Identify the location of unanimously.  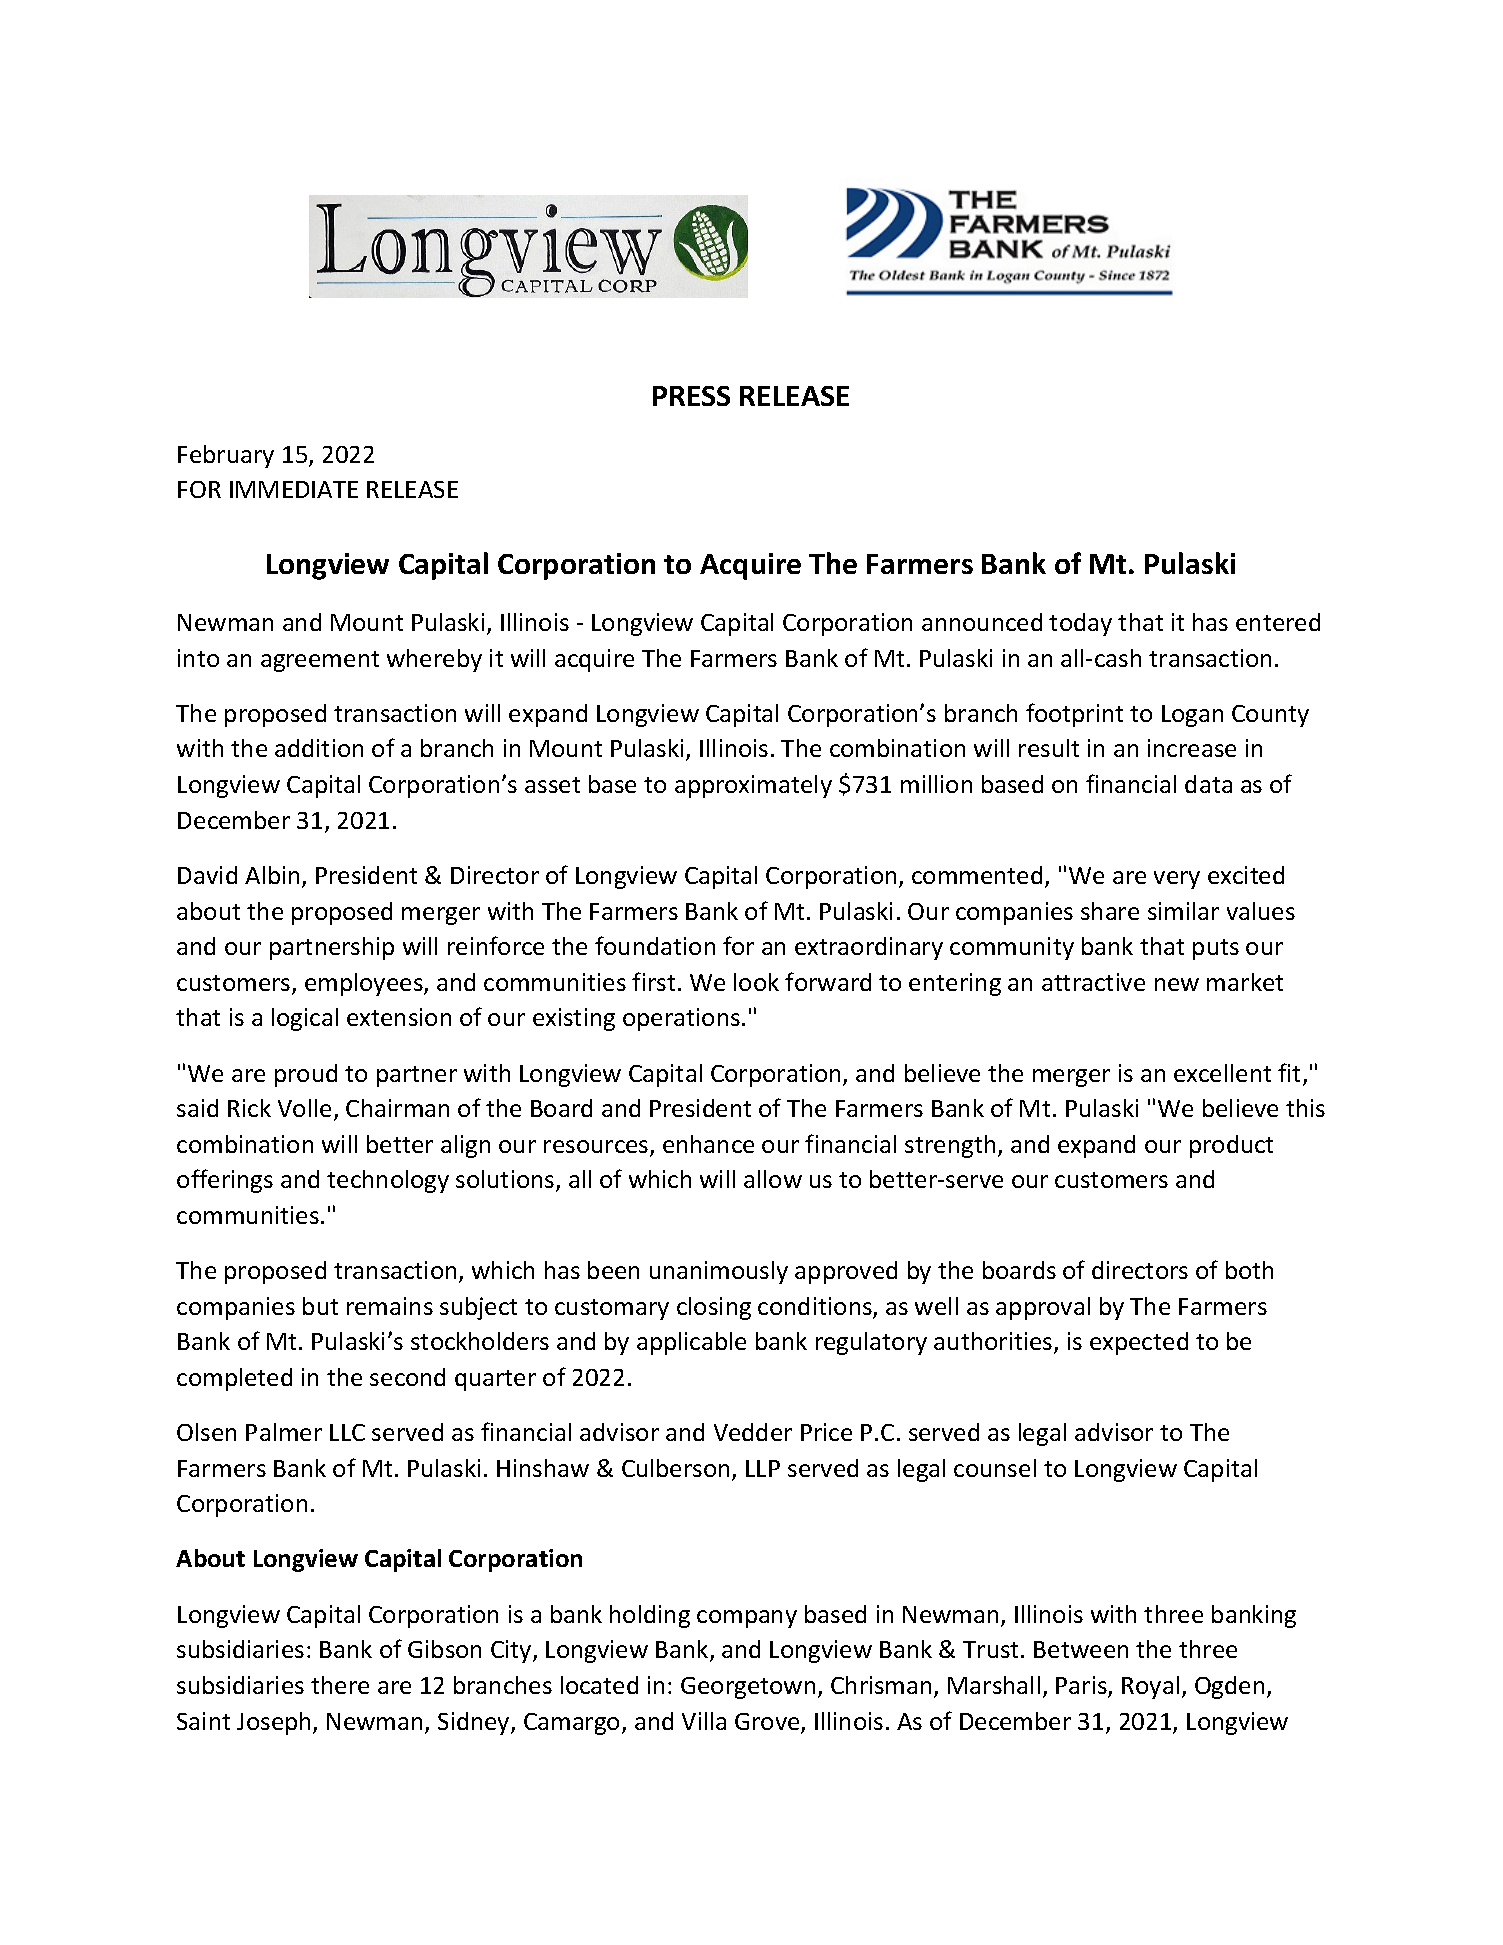
(719, 1272).
